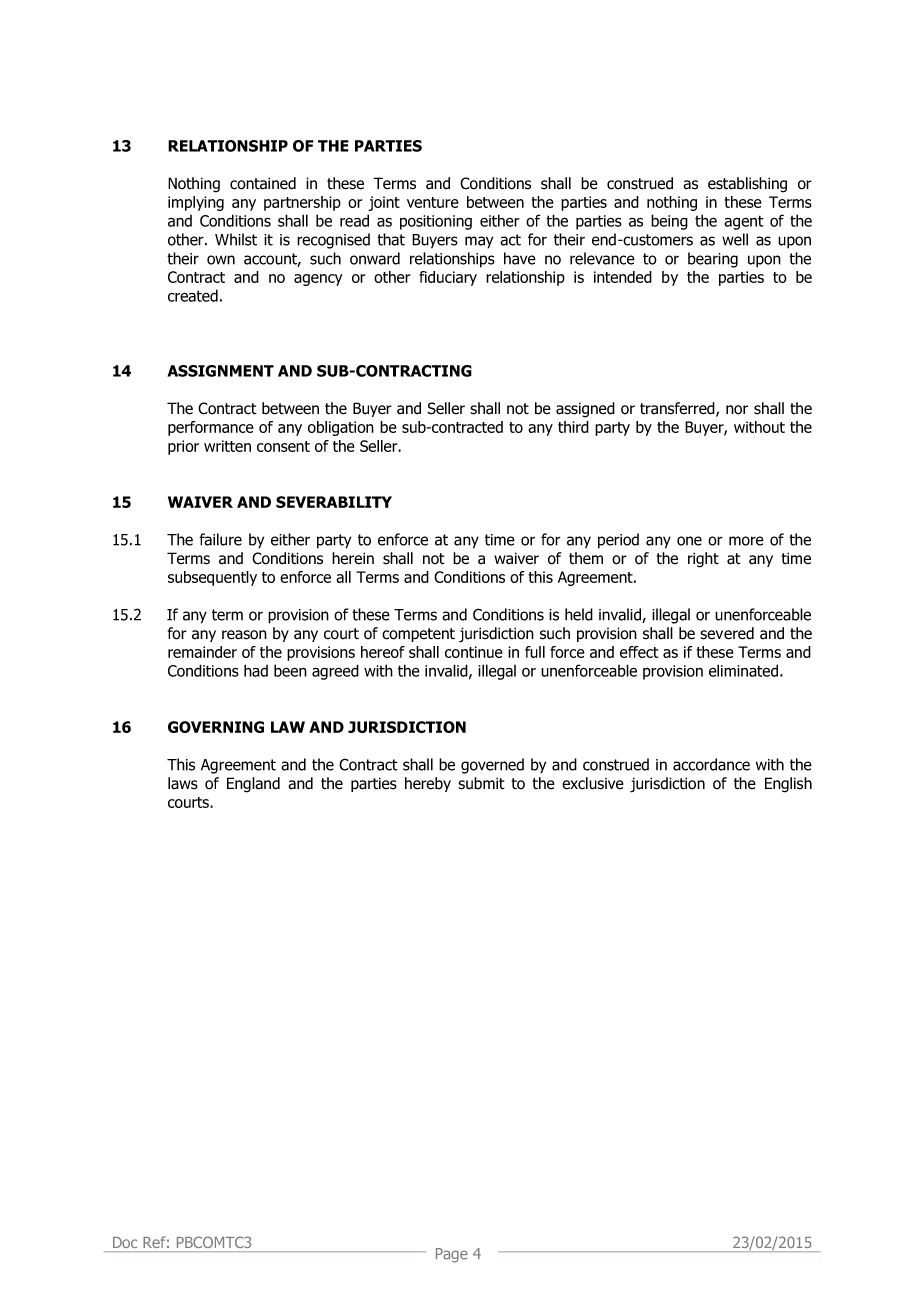  I want to click on positioning, so click(436, 222).
